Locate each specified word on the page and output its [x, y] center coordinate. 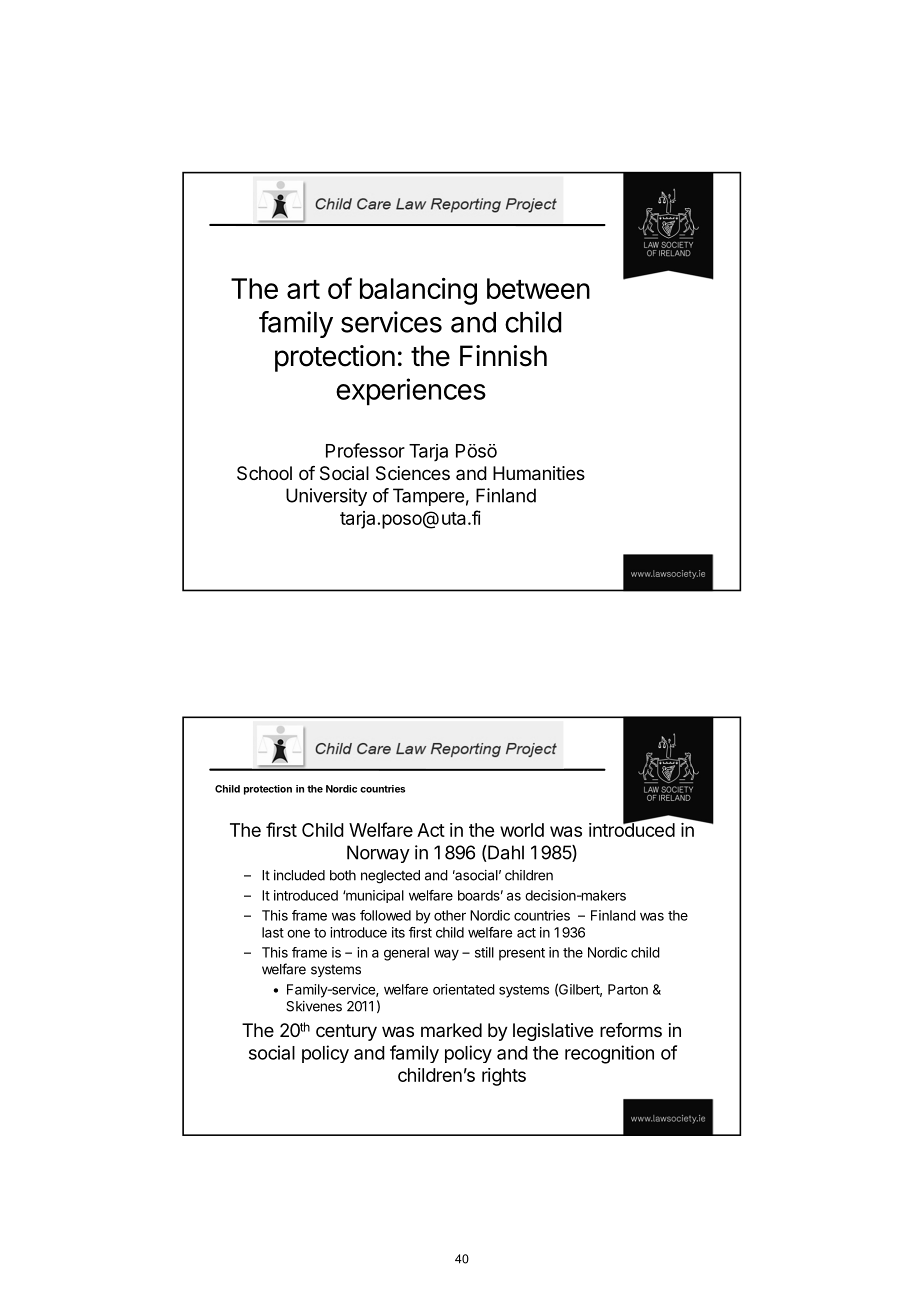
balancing [418, 291]
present [522, 954]
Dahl [505, 853]
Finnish [503, 356]
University [326, 497]
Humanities [539, 473]
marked [451, 1030]
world [522, 830]
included [299, 875]
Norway [378, 854]
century [346, 1032]
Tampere [428, 497]
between [538, 288]
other [450, 915]
